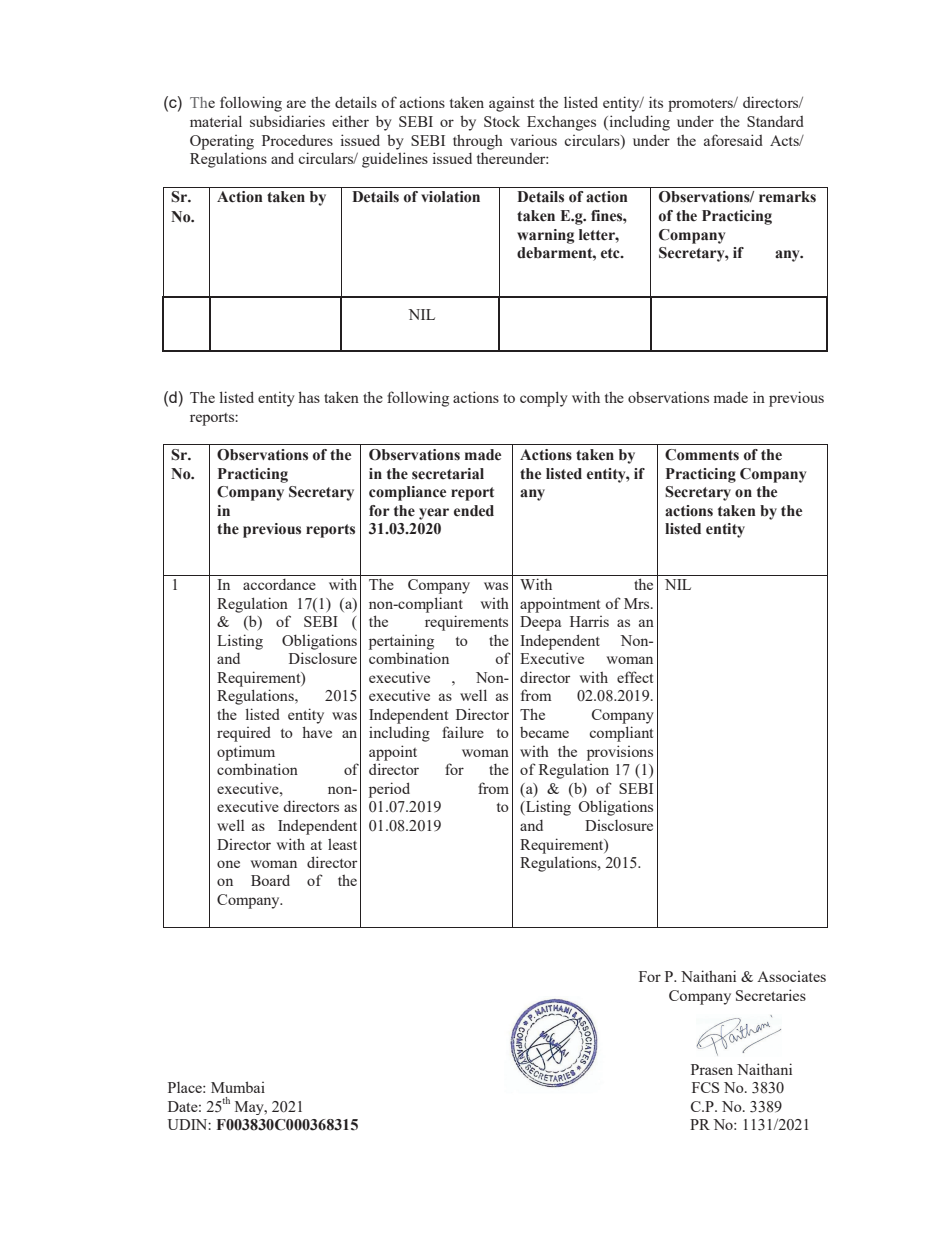 This screenshot has height=1233, width=952. I want to click on Mumbai, so click(238, 1087).
